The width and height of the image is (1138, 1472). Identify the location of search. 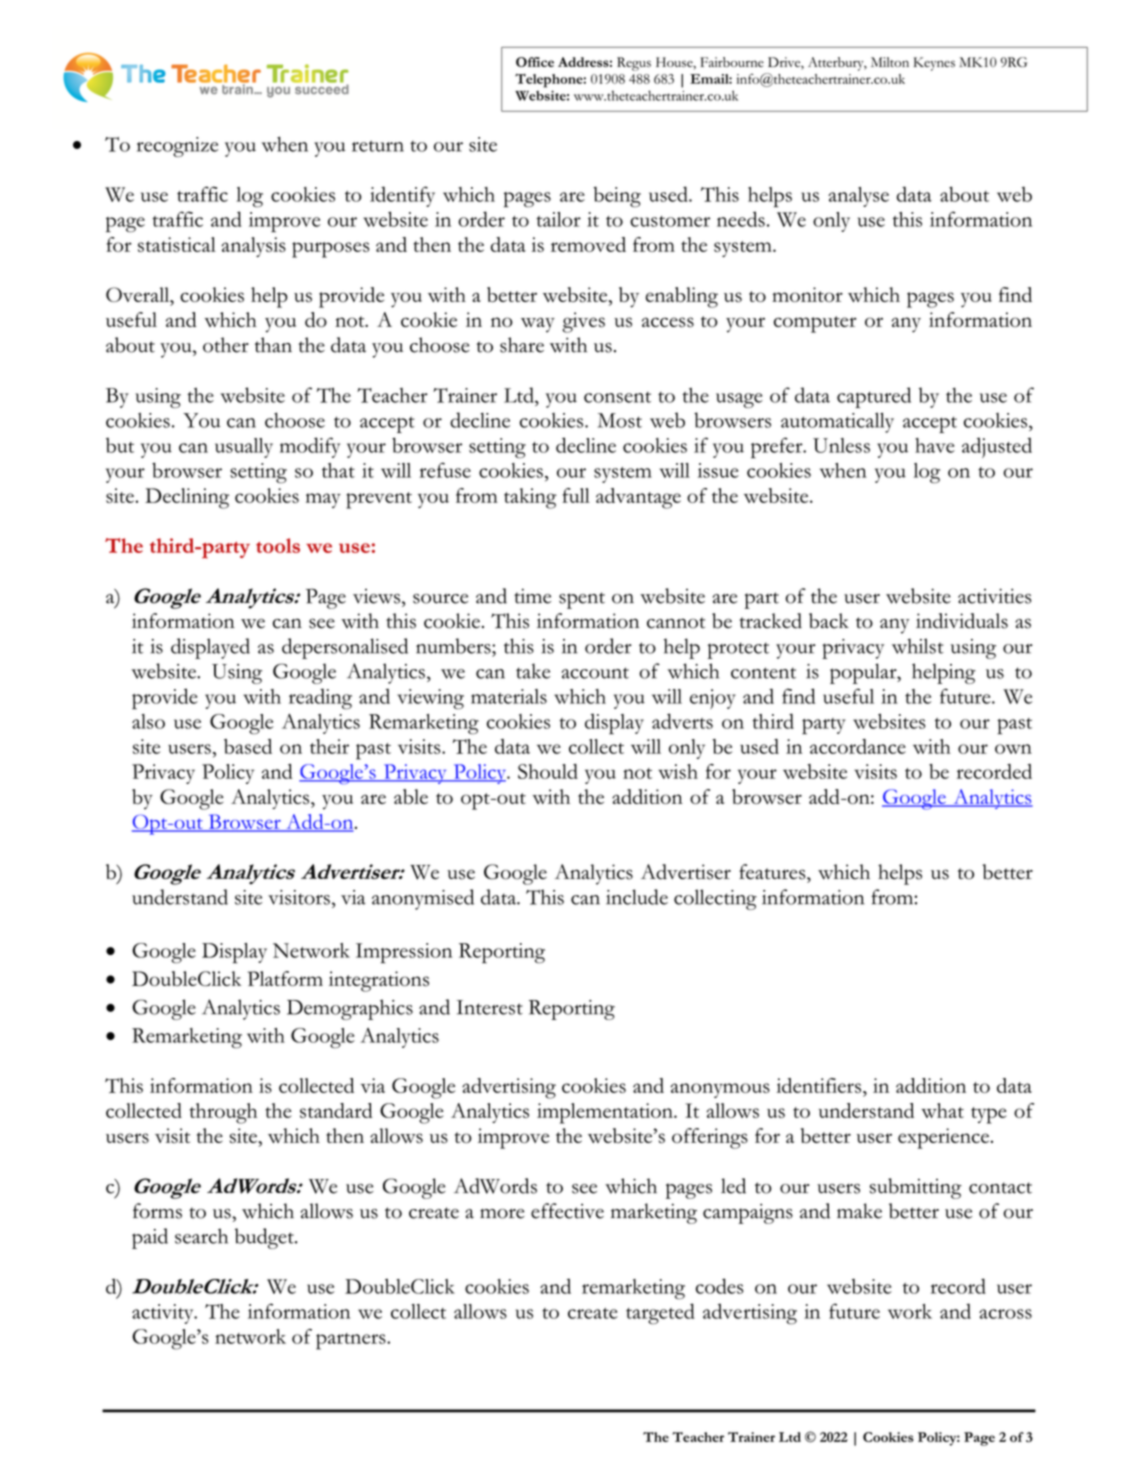
(201, 1236).
